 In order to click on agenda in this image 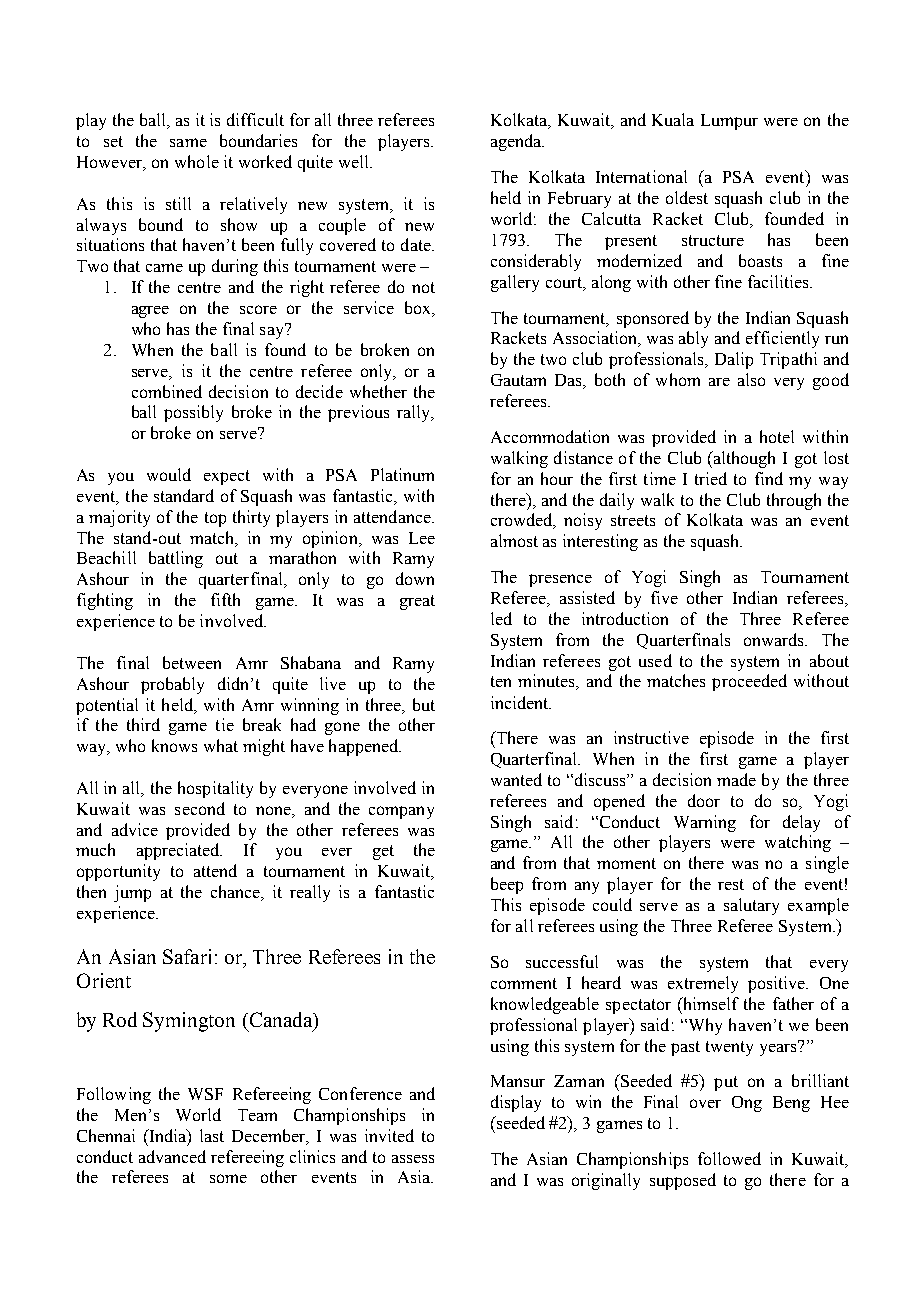, I will do `click(517, 142)`.
